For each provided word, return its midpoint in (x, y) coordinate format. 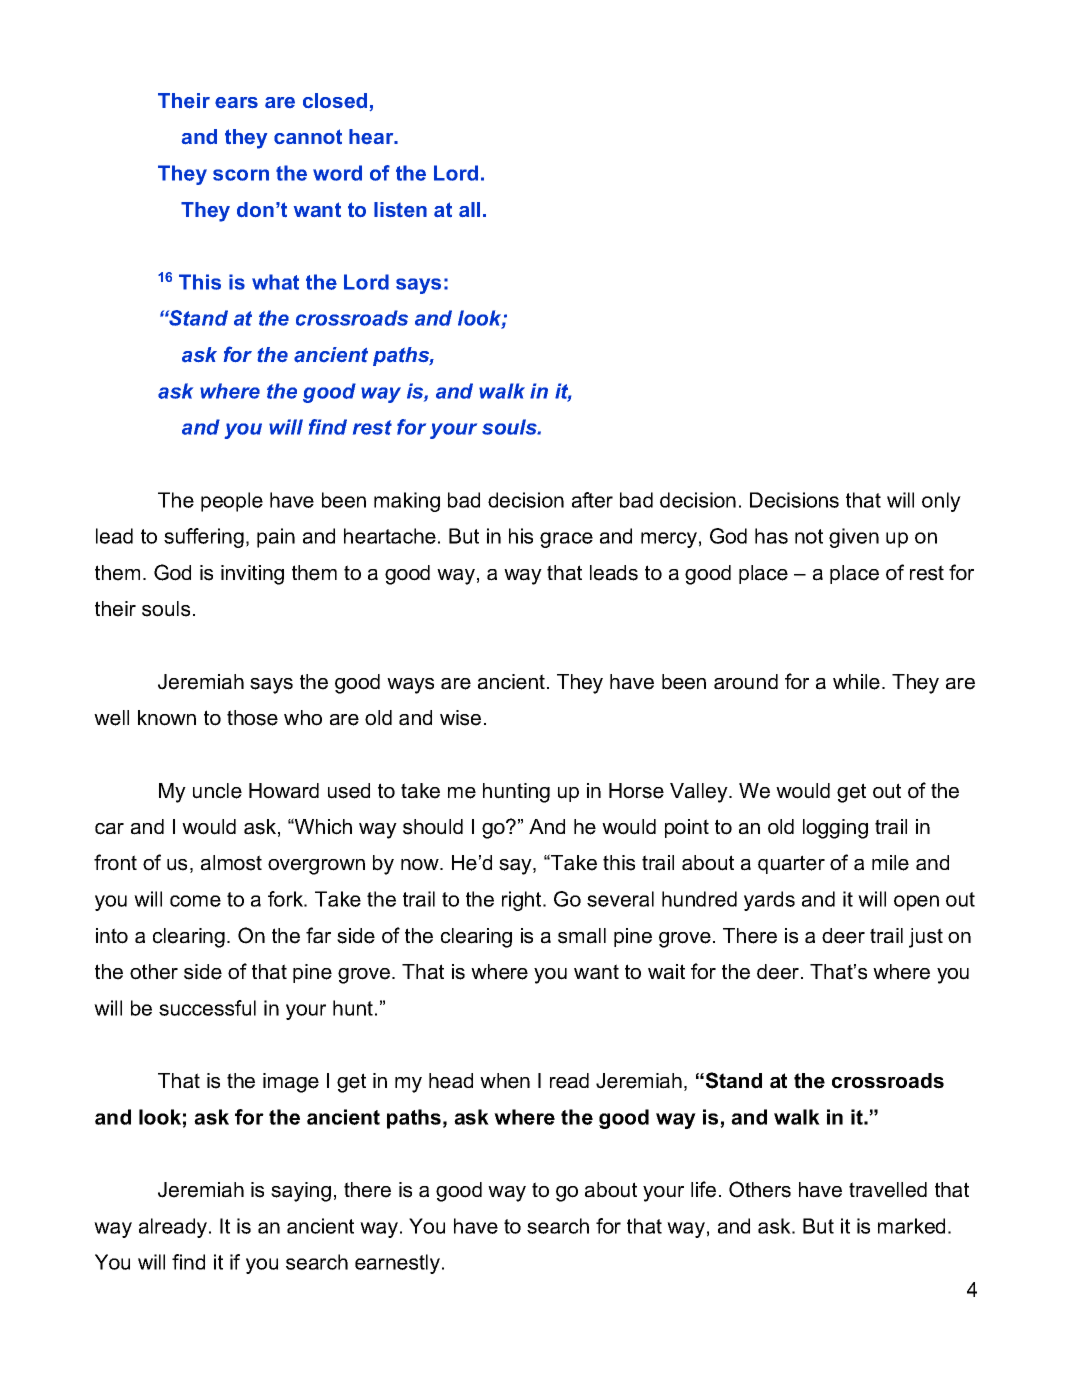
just (926, 938)
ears (236, 102)
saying (301, 1192)
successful (207, 1008)
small (582, 936)
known (167, 718)
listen (400, 210)
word (337, 173)
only (941, 502)
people (232, 502)
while (856, 682)
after (592, 500)
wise (460, 718)
